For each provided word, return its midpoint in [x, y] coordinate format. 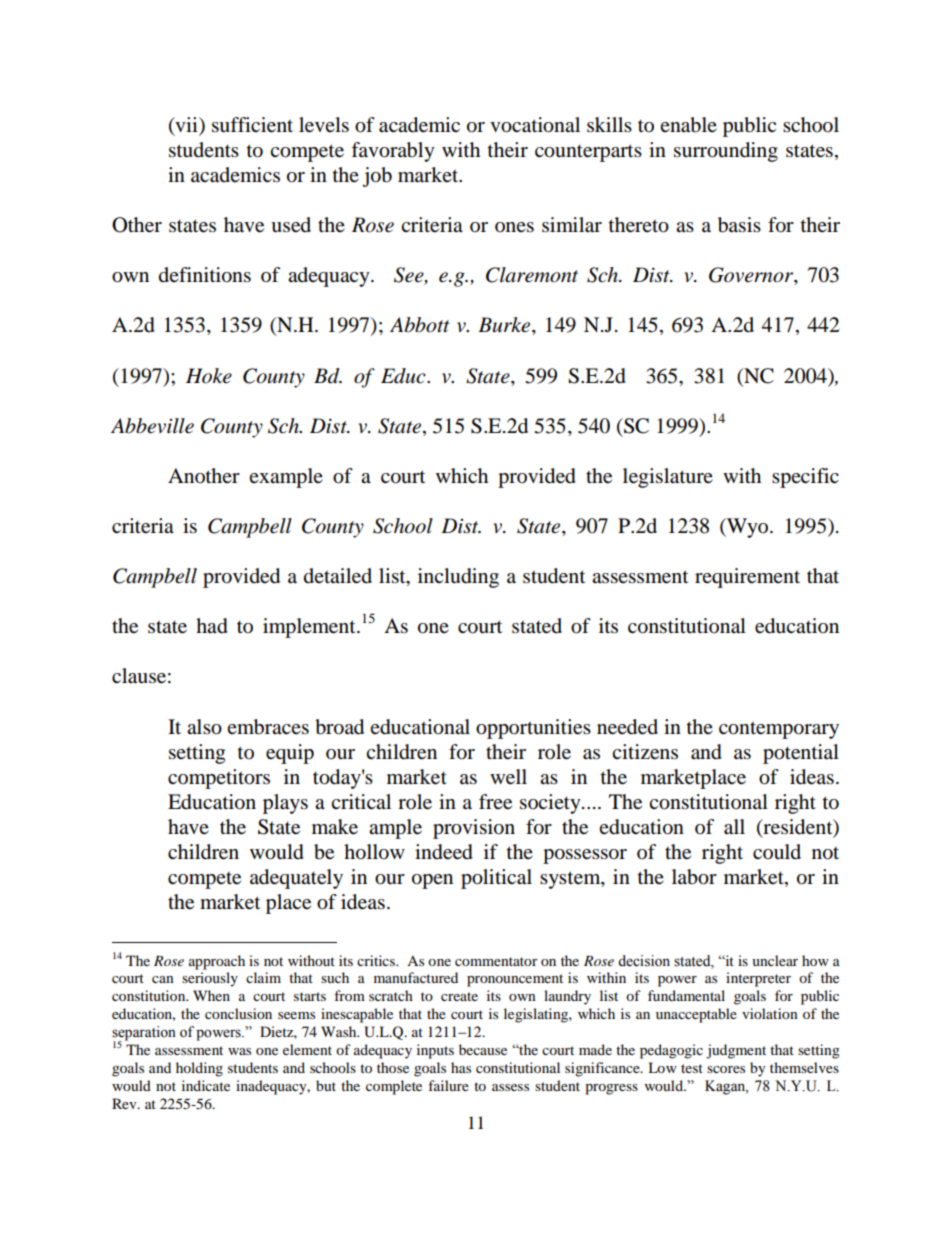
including [458, 578]
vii [186, 126]
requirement [747, 578]
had [212, 626]
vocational [535, 125]
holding [199, 1069]
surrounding [726, 152]
